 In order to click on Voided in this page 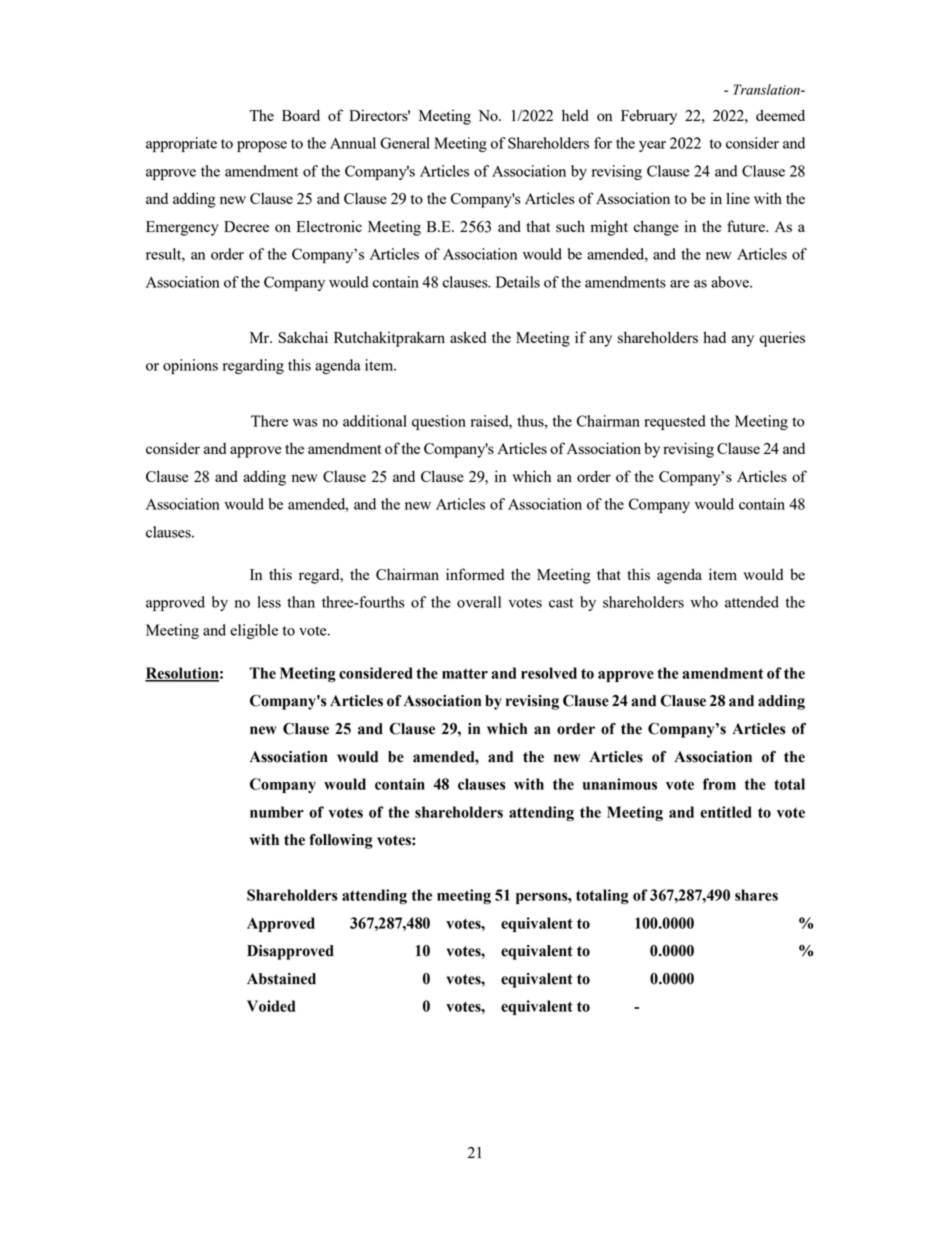, I will do `click(271, 1006)`.
